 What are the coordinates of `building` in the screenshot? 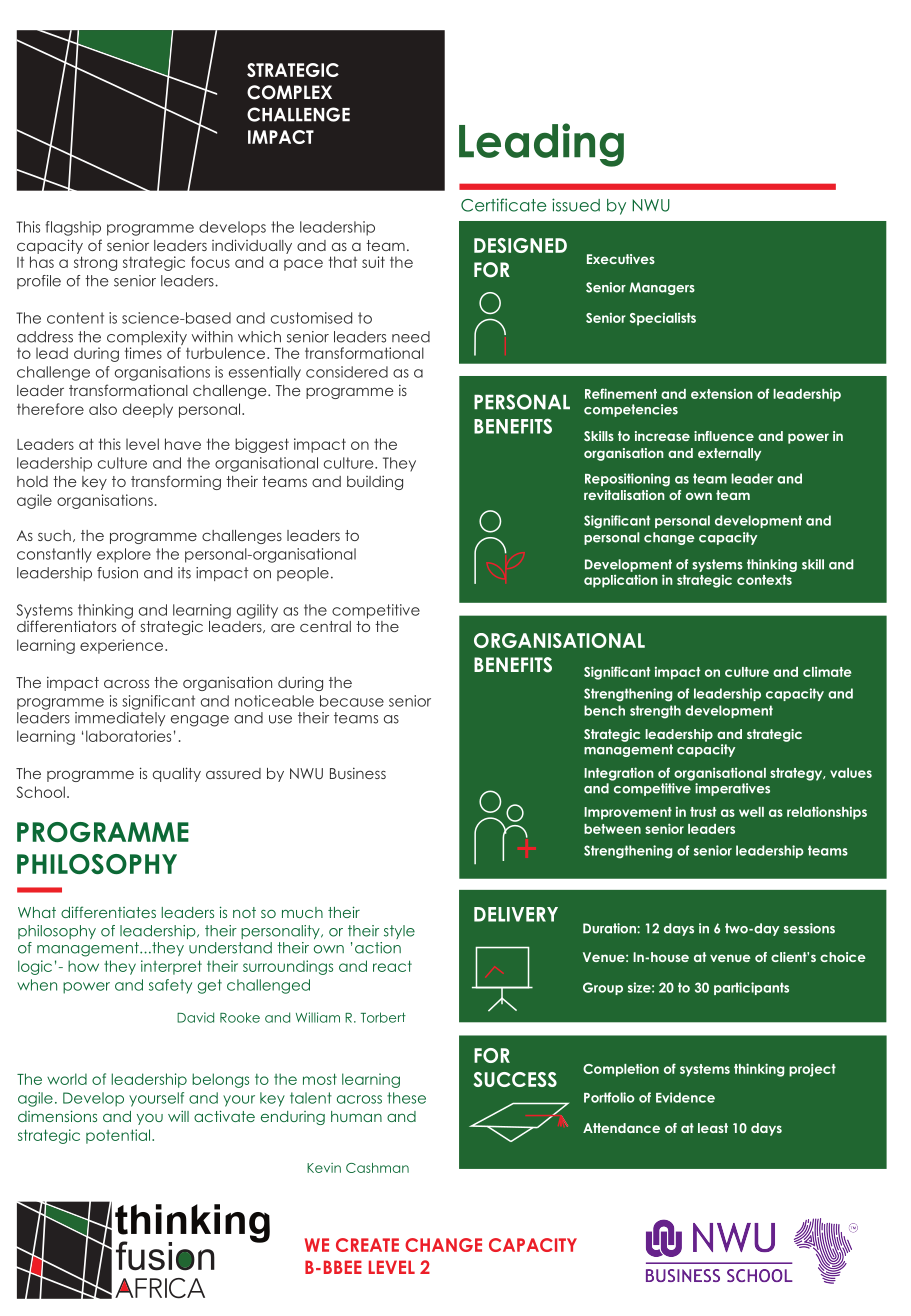 It's located at (375, 482).
